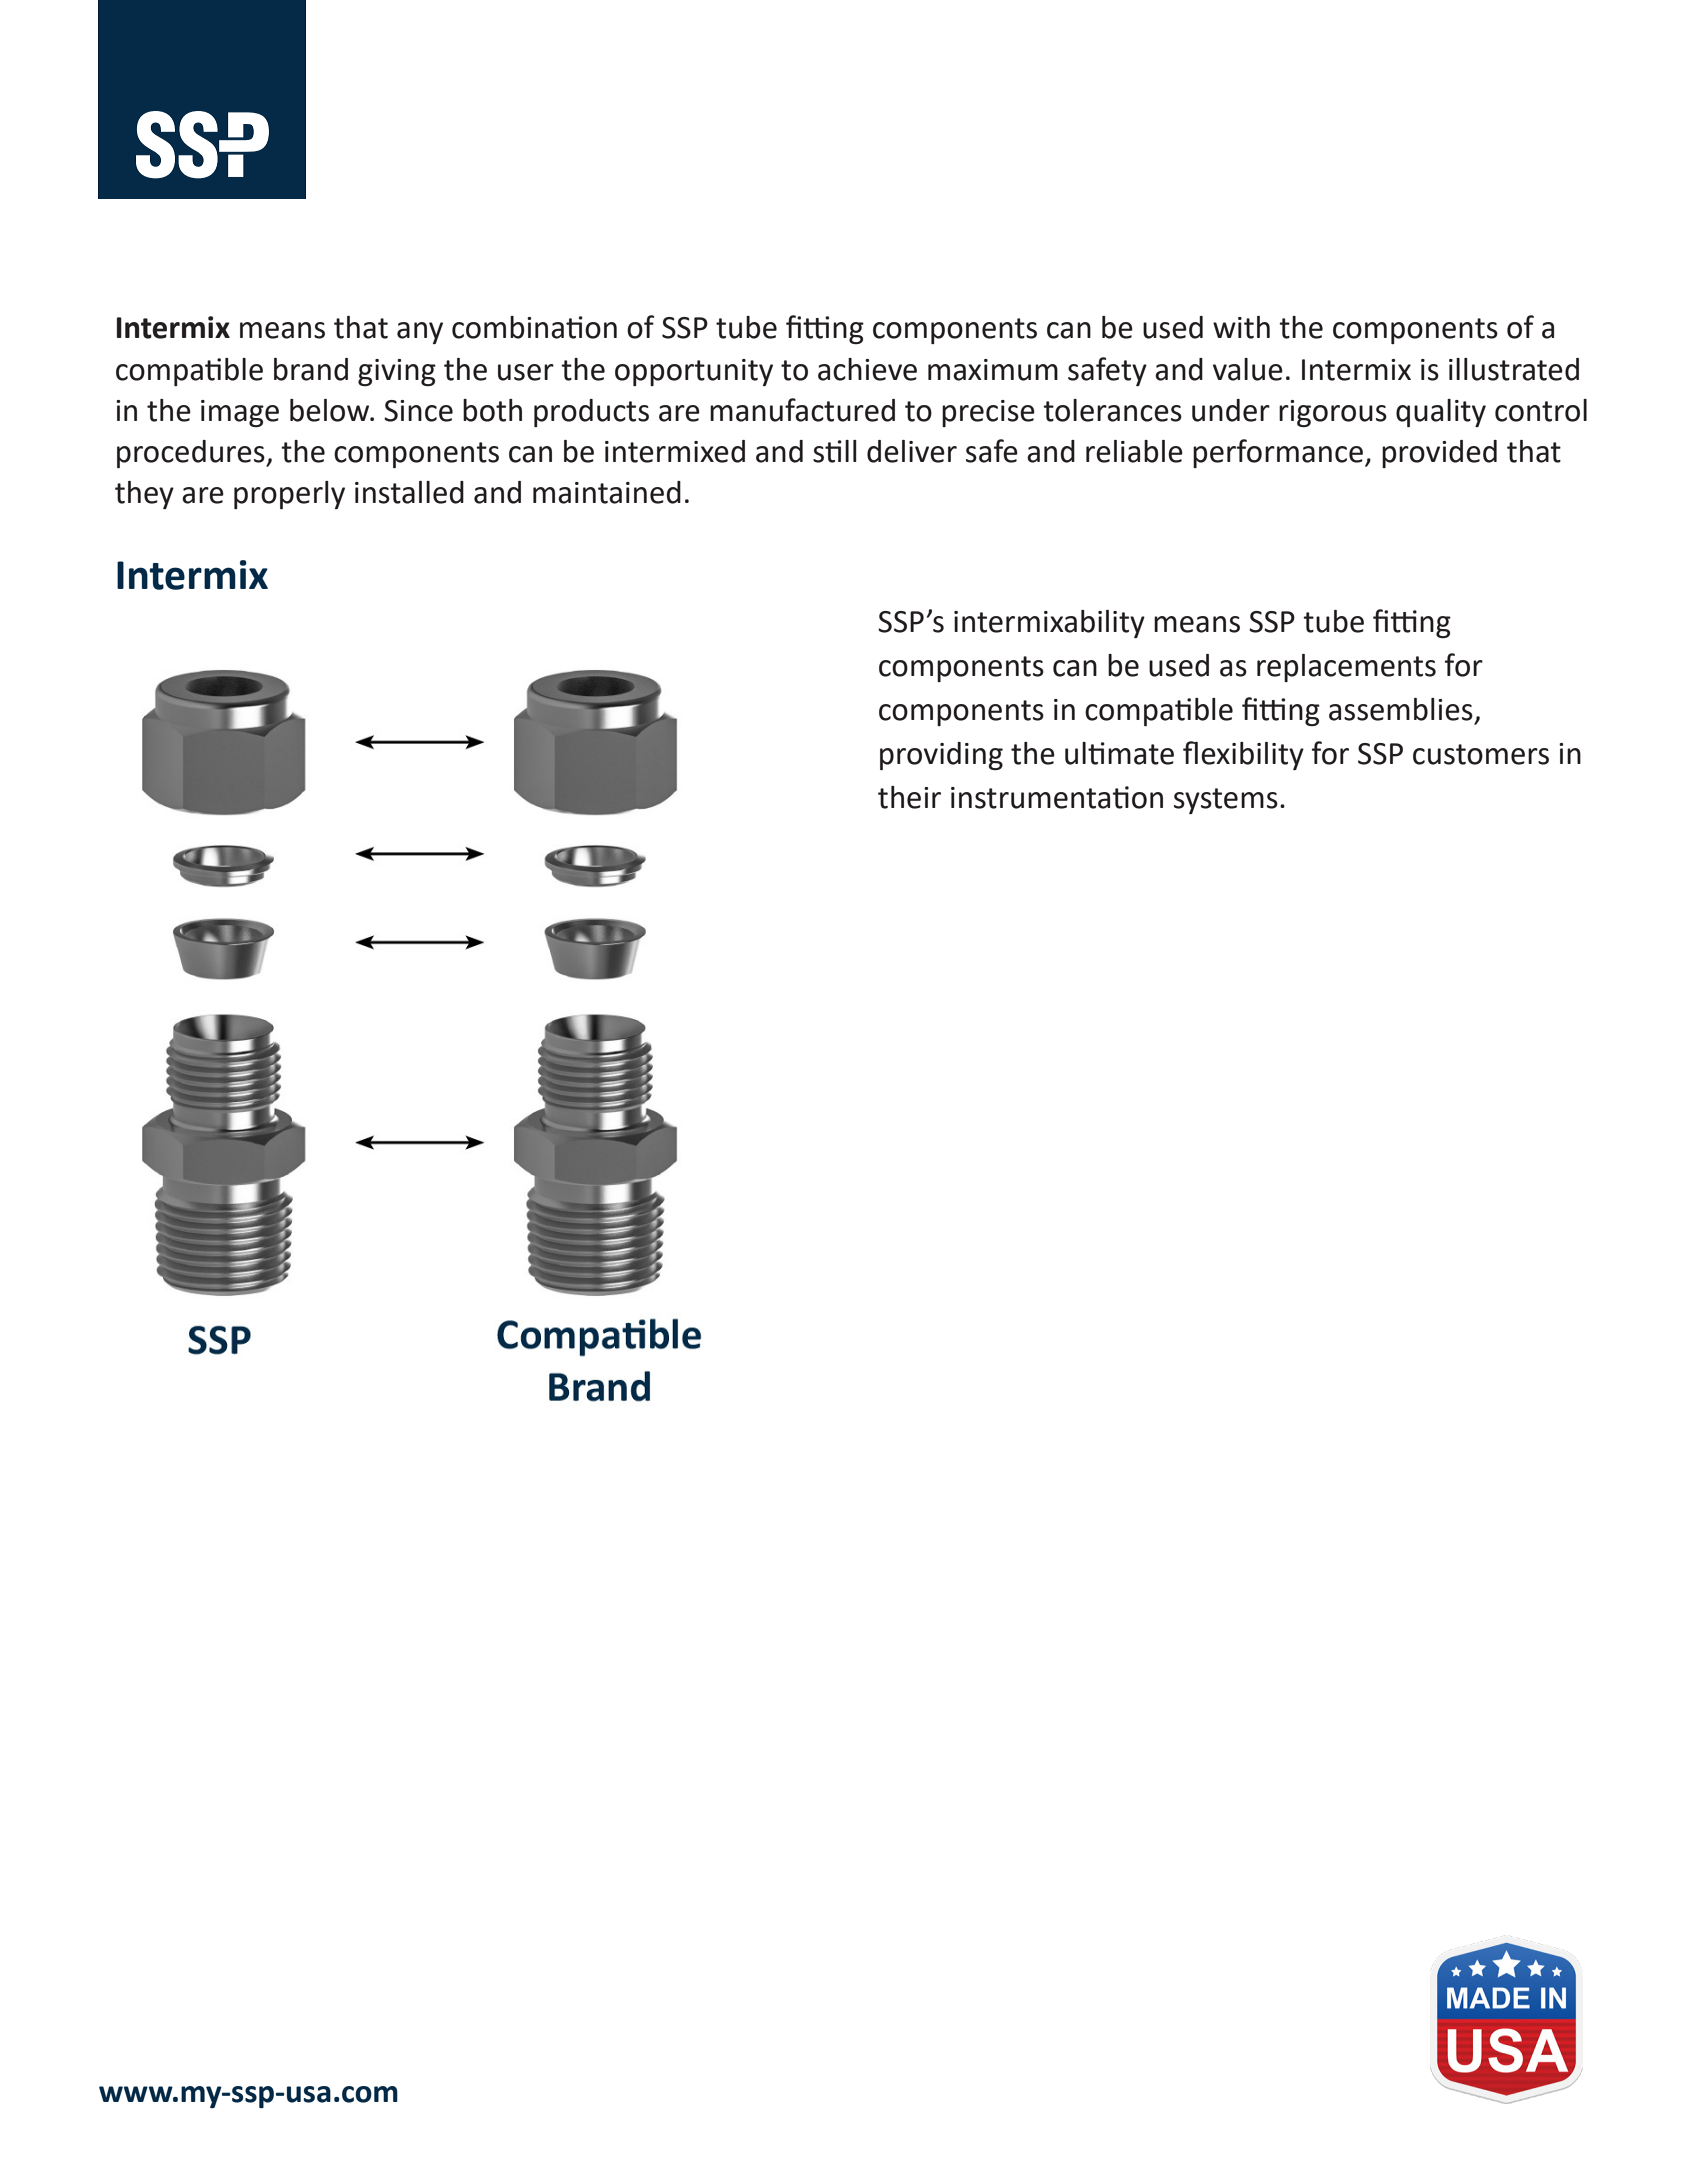 This image has width=1681, height=2176. Describe the element at coordinates (192, 454) in the image. I see `procedures` at that location.
